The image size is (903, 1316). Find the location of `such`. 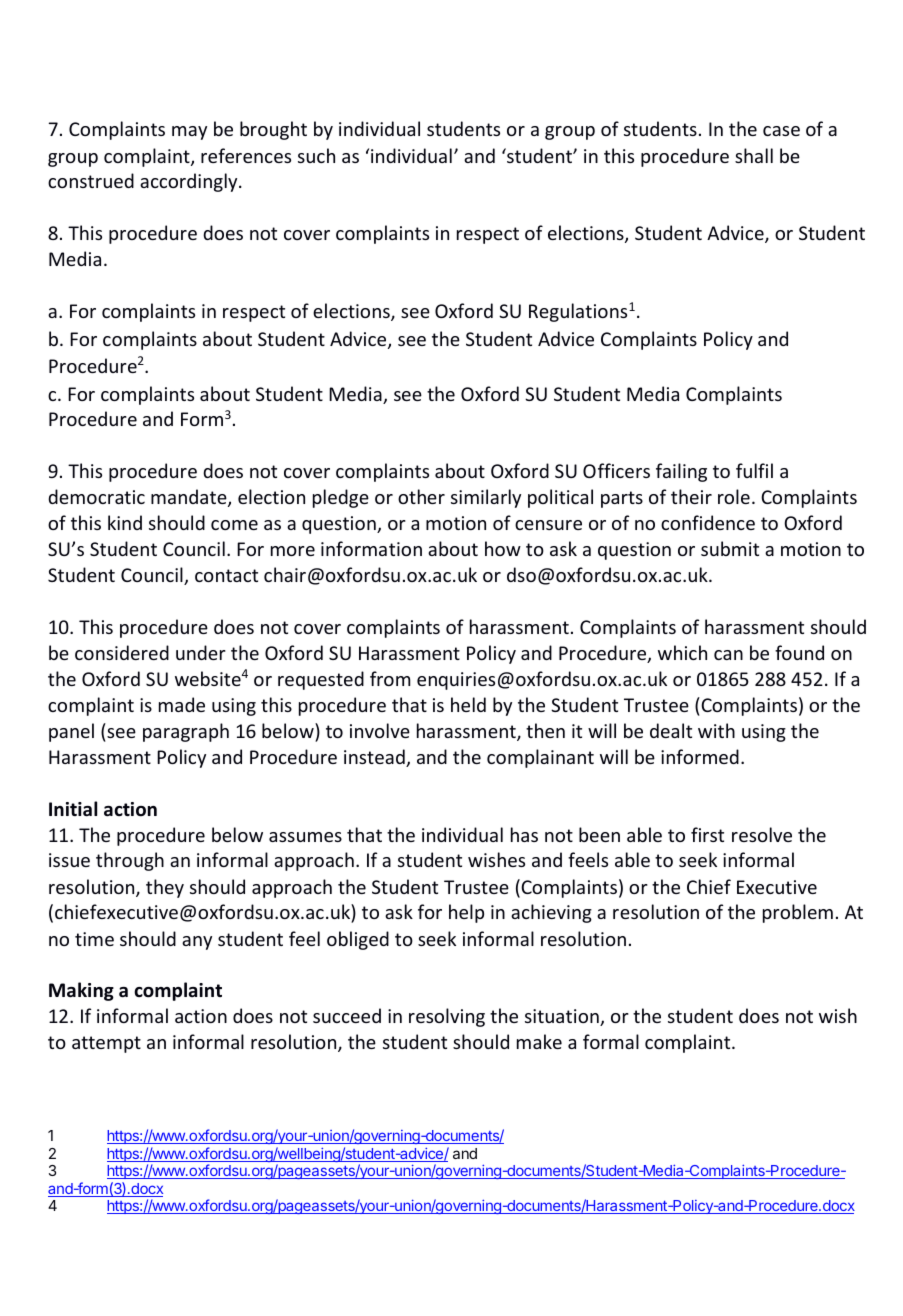

such is located at coordinates (316, 155).
